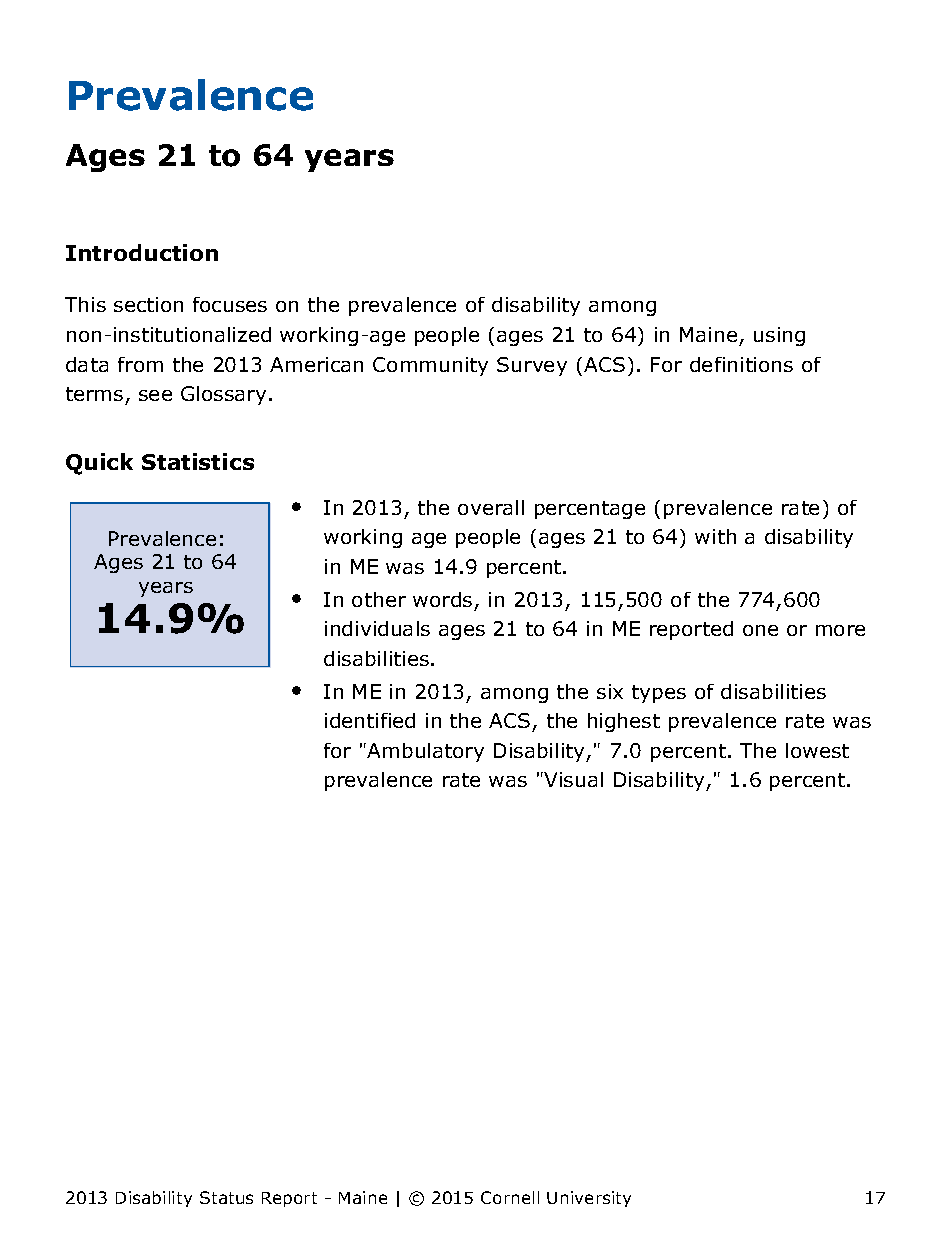 Image resolution: width=952 pixels, height=1233 pixels. Describe the element at coordinates (817, 750) in the screenshot. I see `lowest` at that location.
